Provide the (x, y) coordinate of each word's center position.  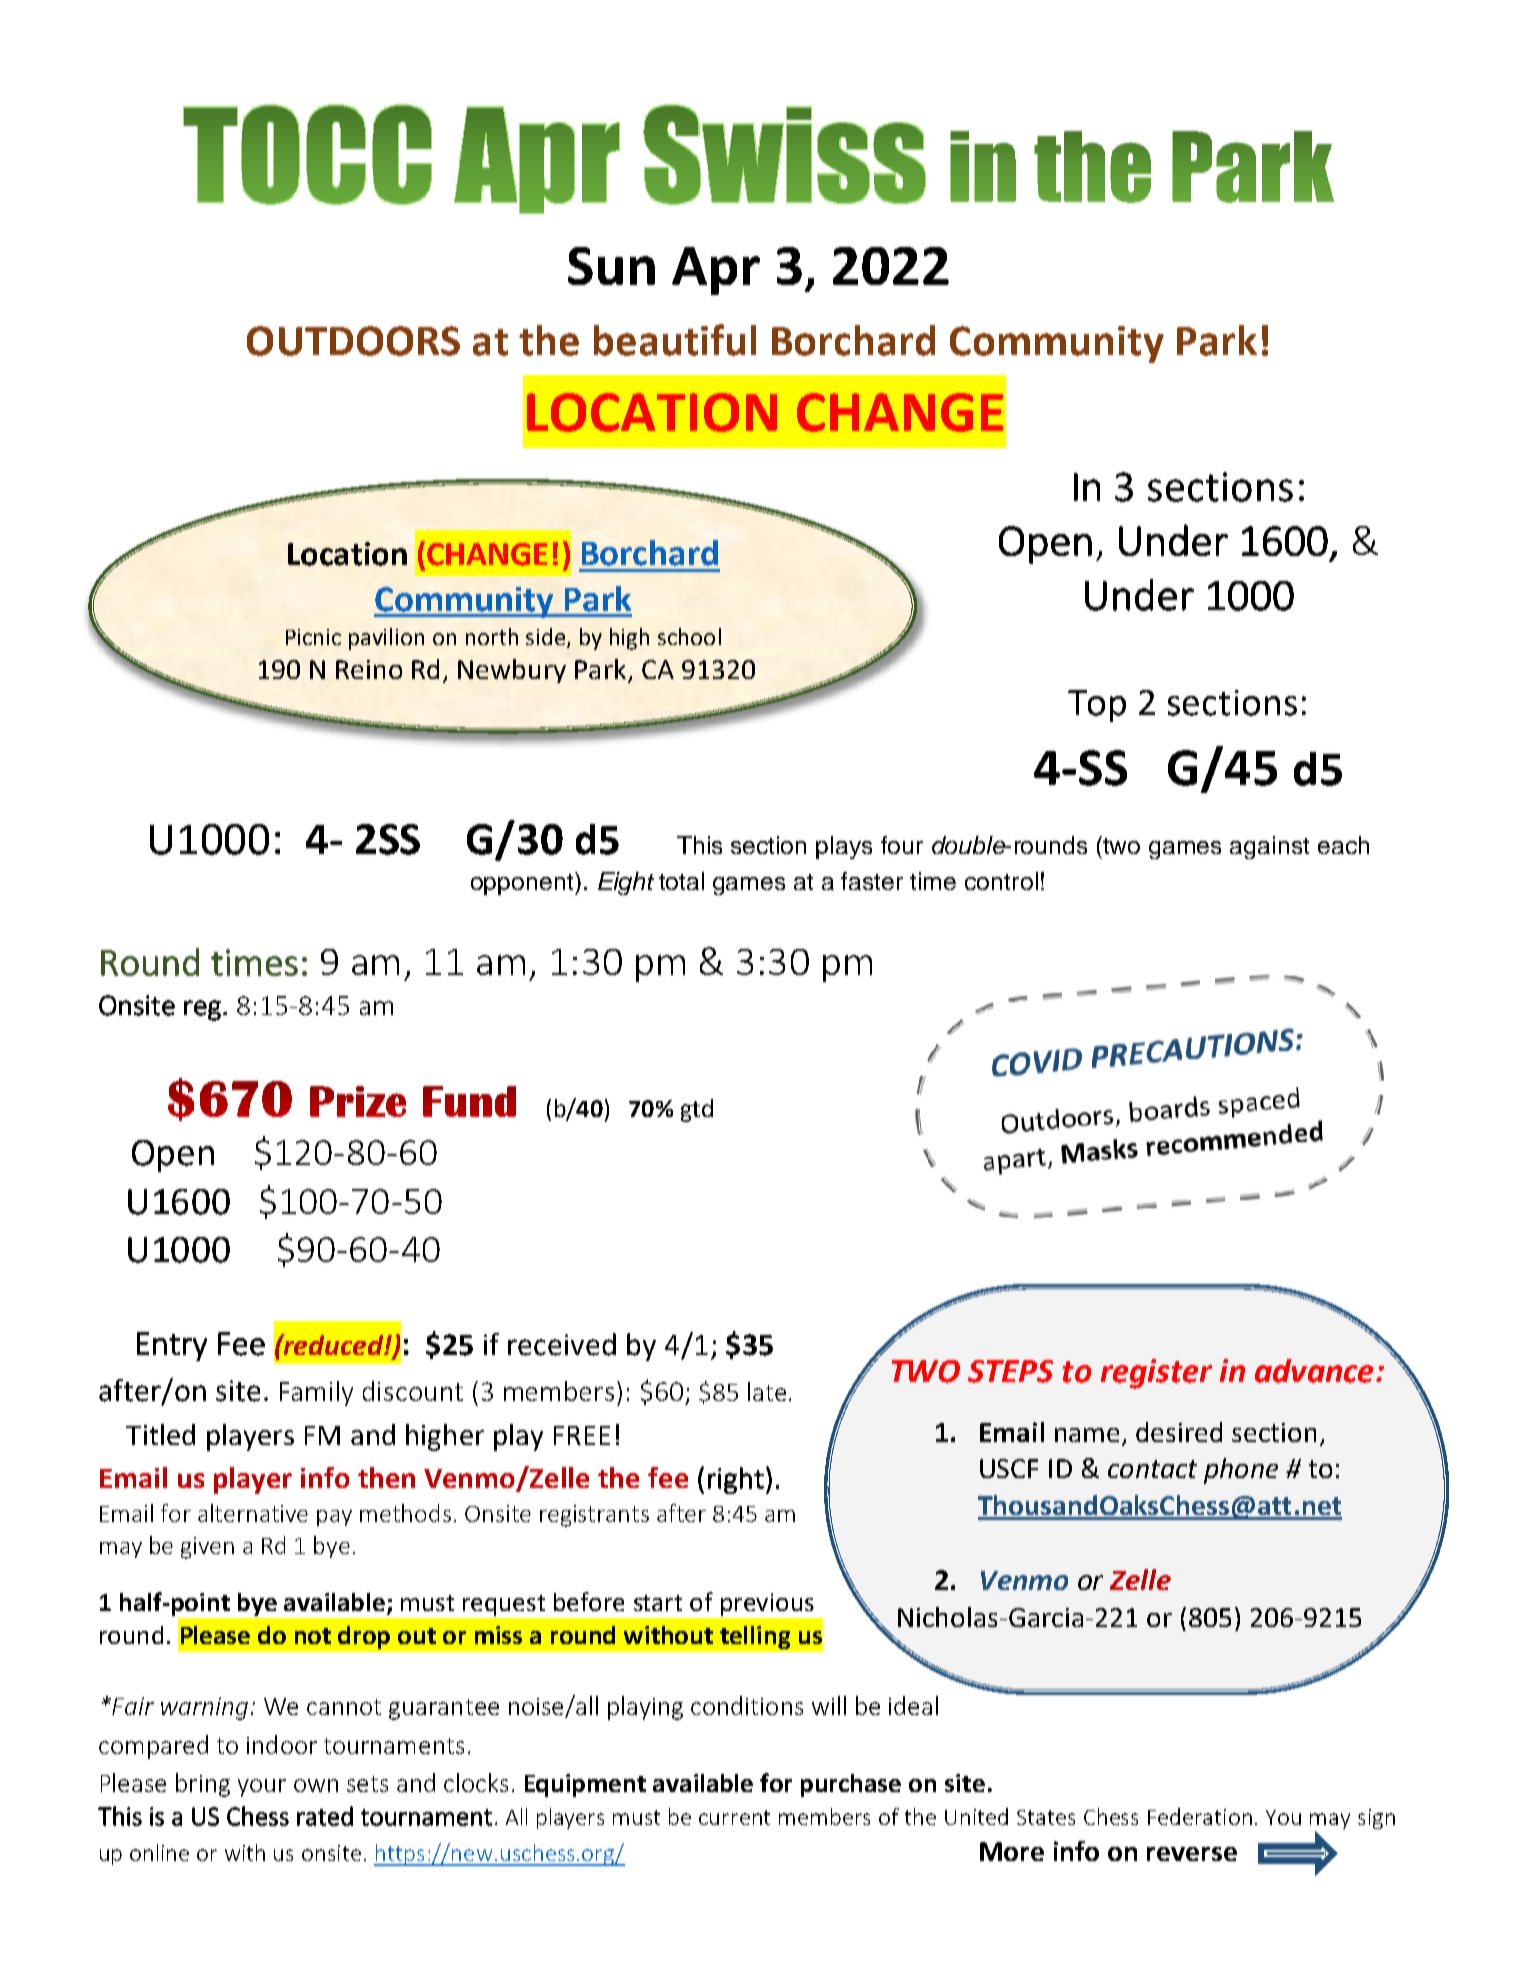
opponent (522, 884)
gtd (697, 1110)
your (262, 1788)
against (1269, 847)
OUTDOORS (353, 341)
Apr (716, 271)
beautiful (675, 340)
